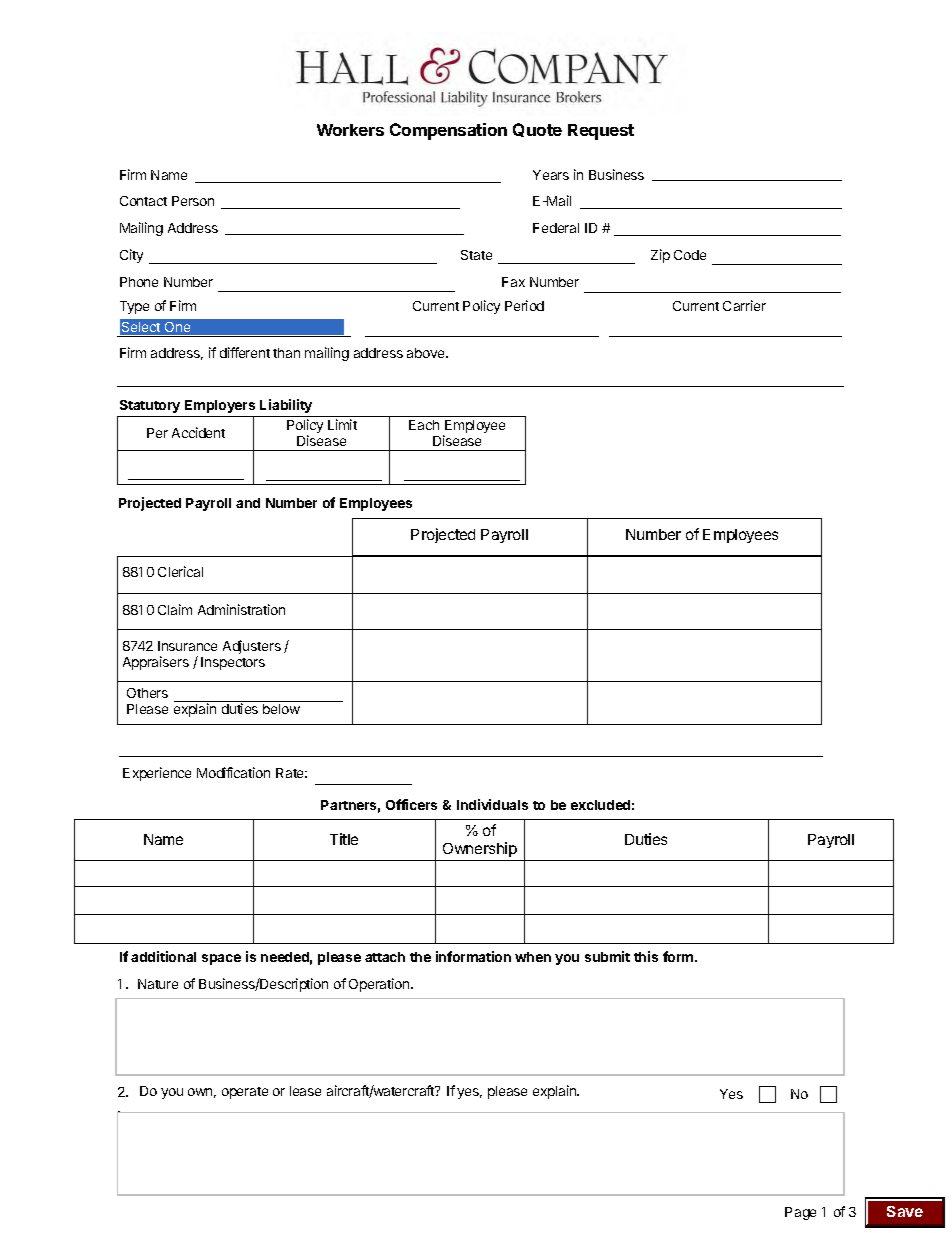 This page has height=1233, width=952. What do you see at coordinates (245, 352) in the page?
I see `different` at bounding box center [245, 352].
